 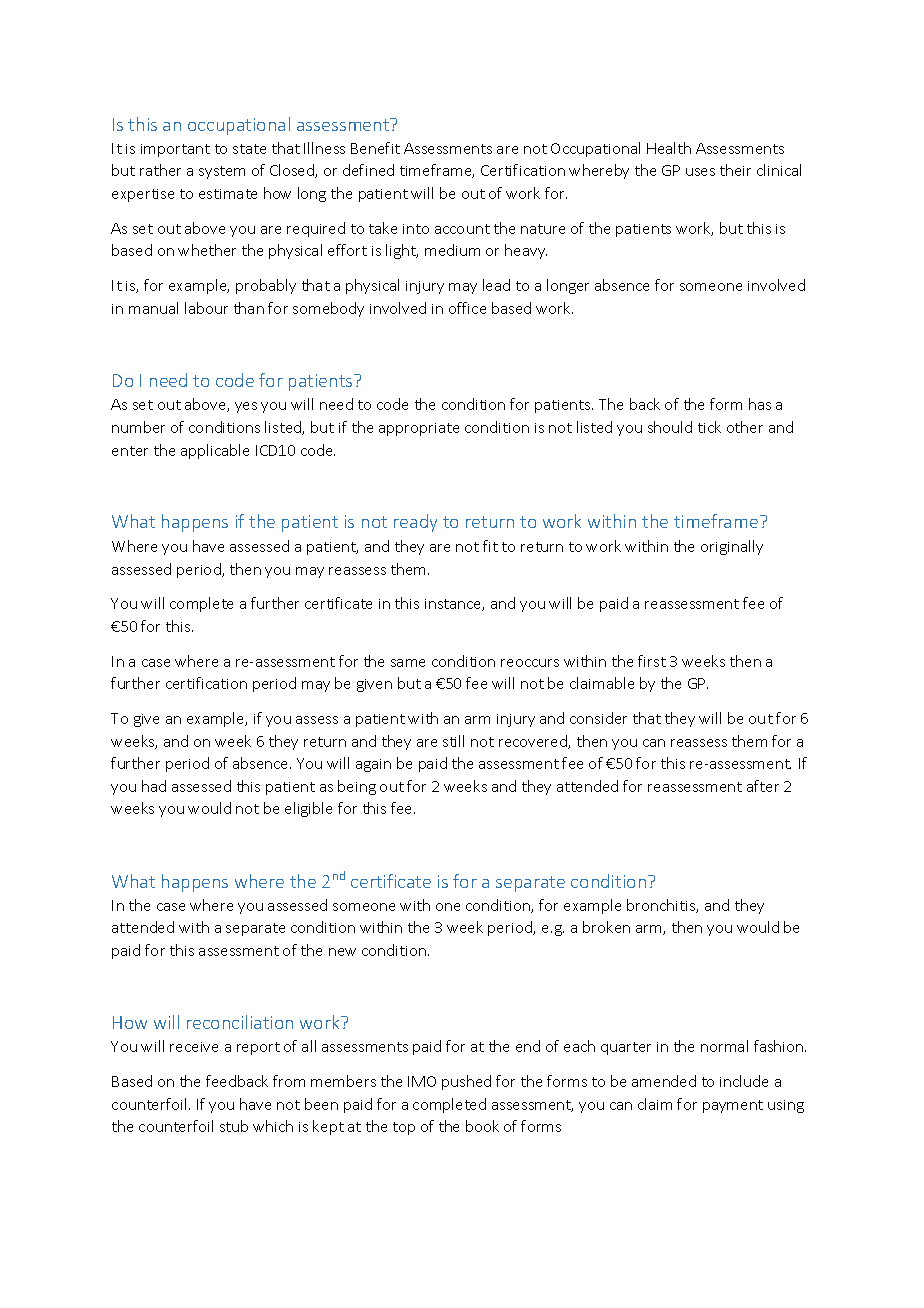 I want to click on pushed, so click(x=466, y=1082).
